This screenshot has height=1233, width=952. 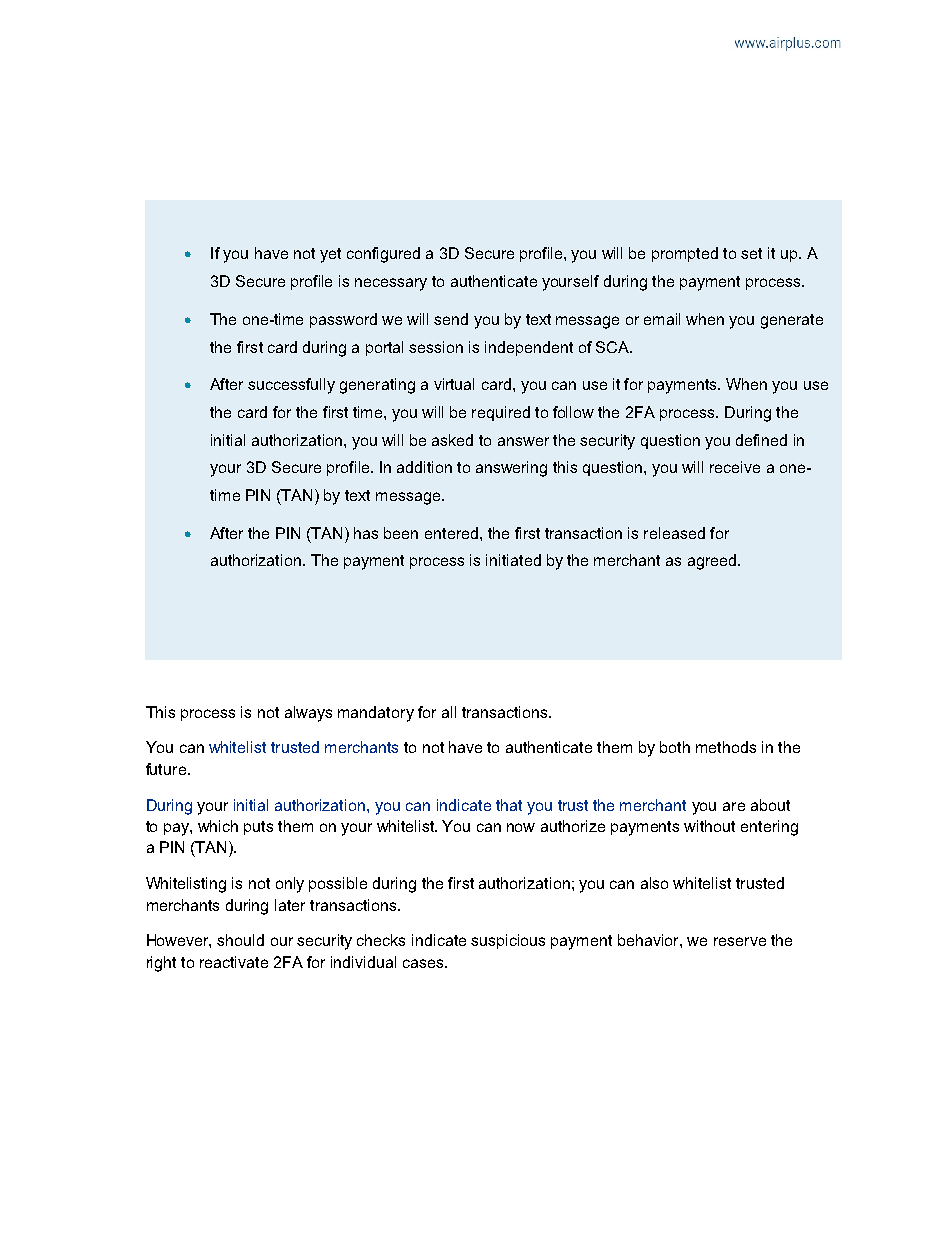 I want to click on has, so click(x=366, y=533).
